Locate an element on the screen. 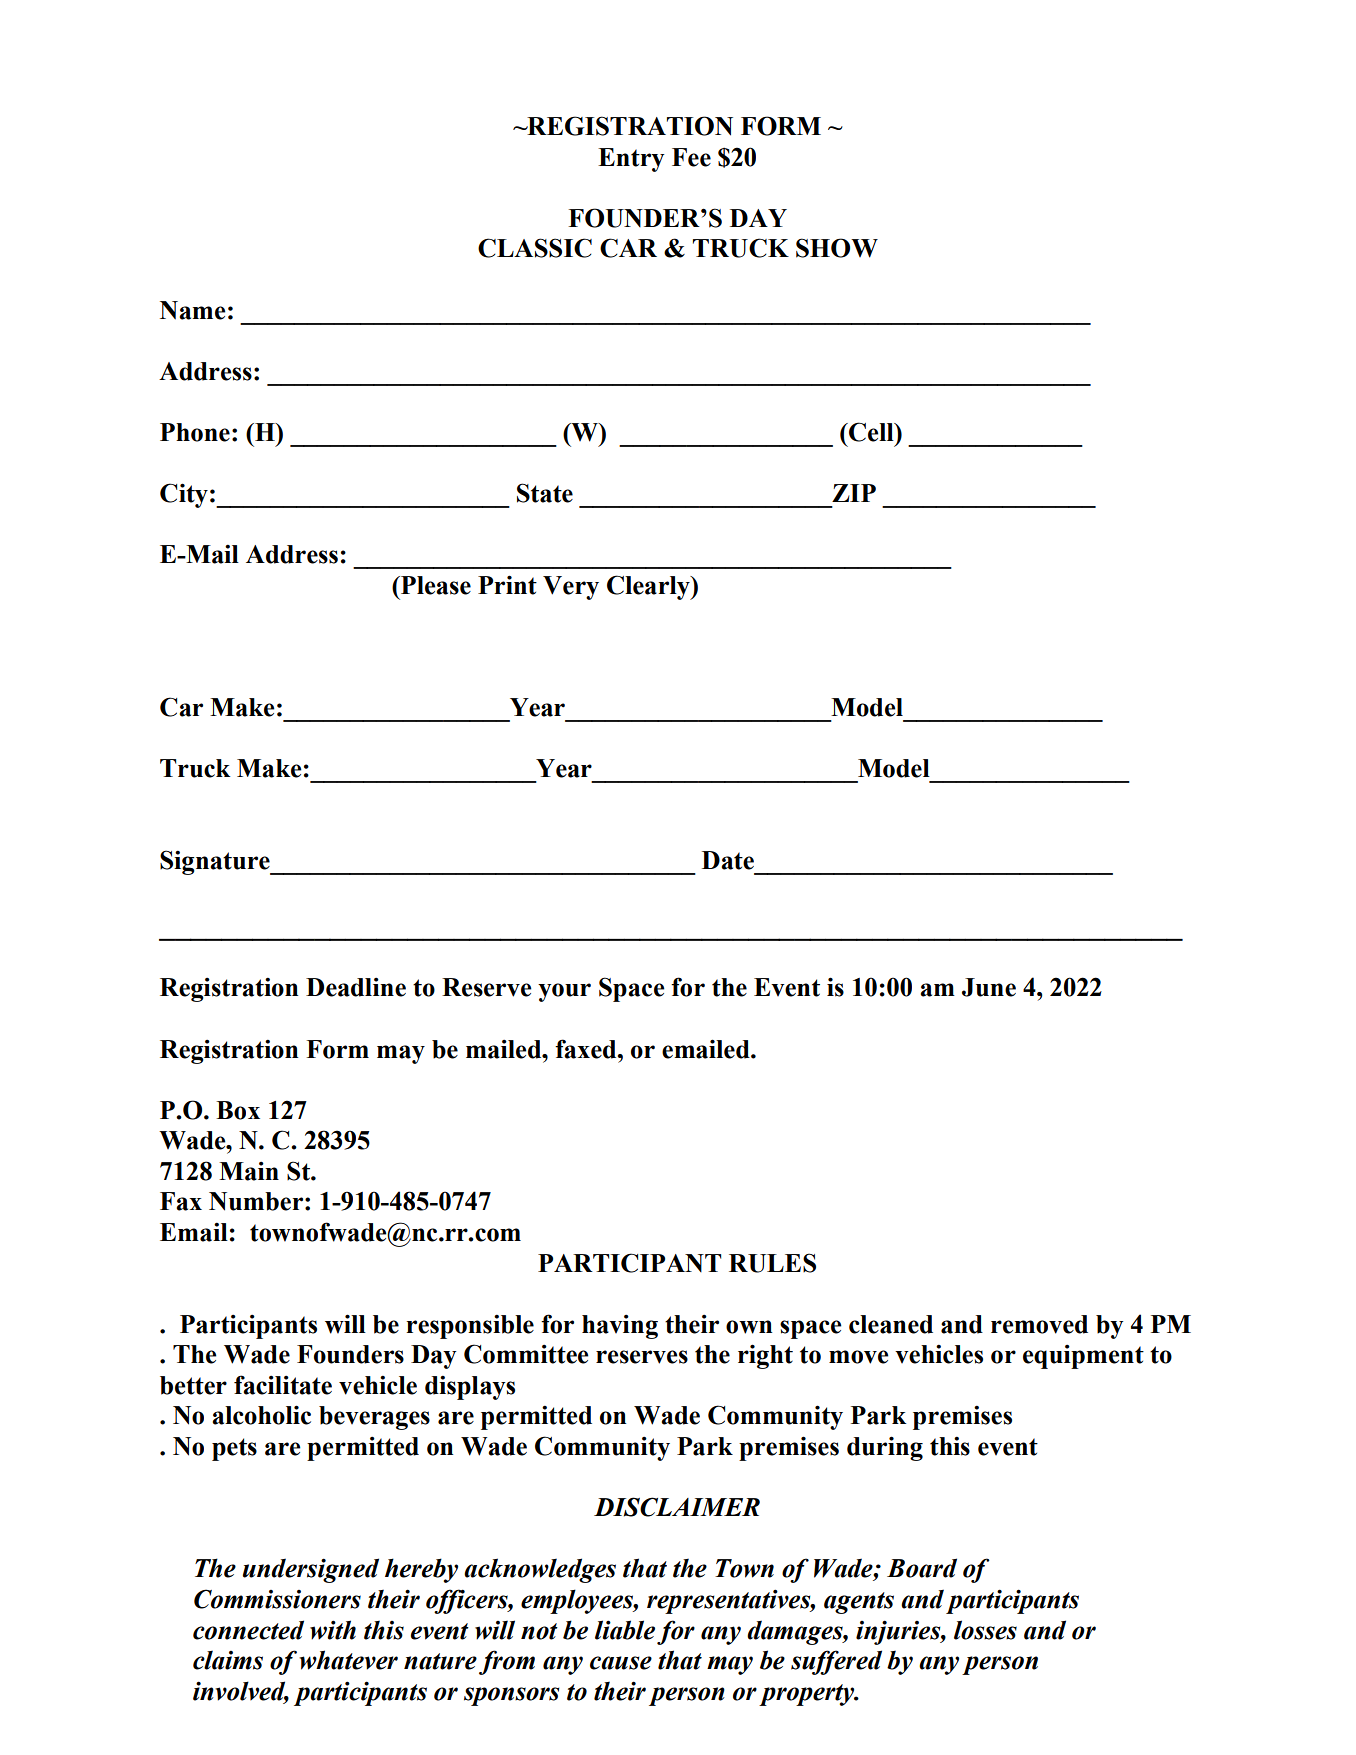  losses is located at coordinates (985, 1630).
